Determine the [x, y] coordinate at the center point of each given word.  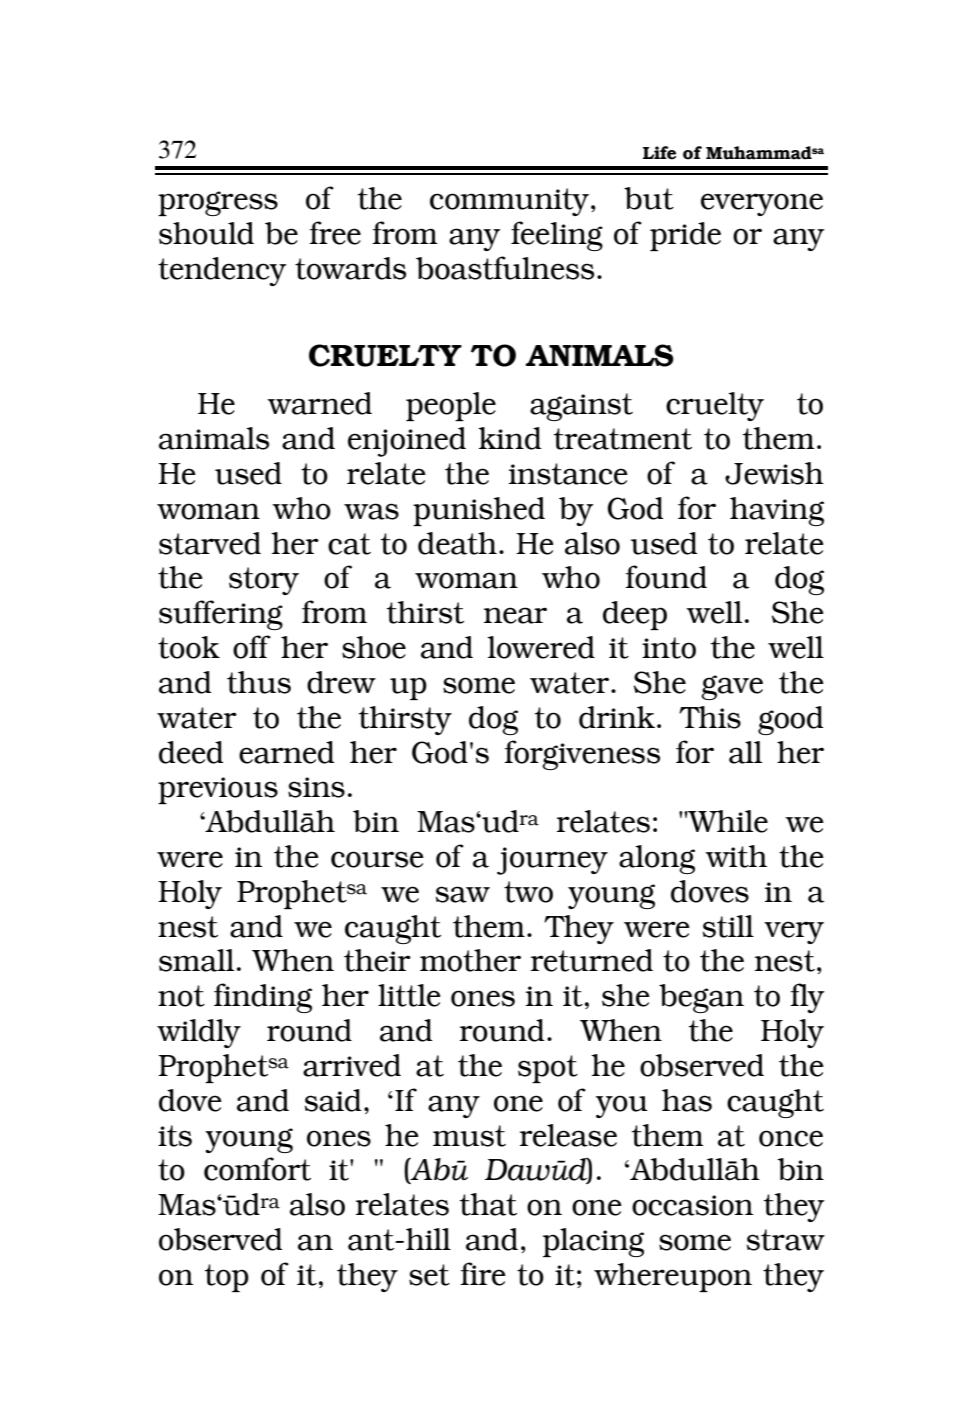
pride [685, 236]
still [728, 926]
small [196, 960]
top [227, 1278]
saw [463, 894]
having [777, 511]
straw [786, 1240]
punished [479, 511]
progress [218, 203]
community [509, 202]
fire [483, 1274]
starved [210, 543]
